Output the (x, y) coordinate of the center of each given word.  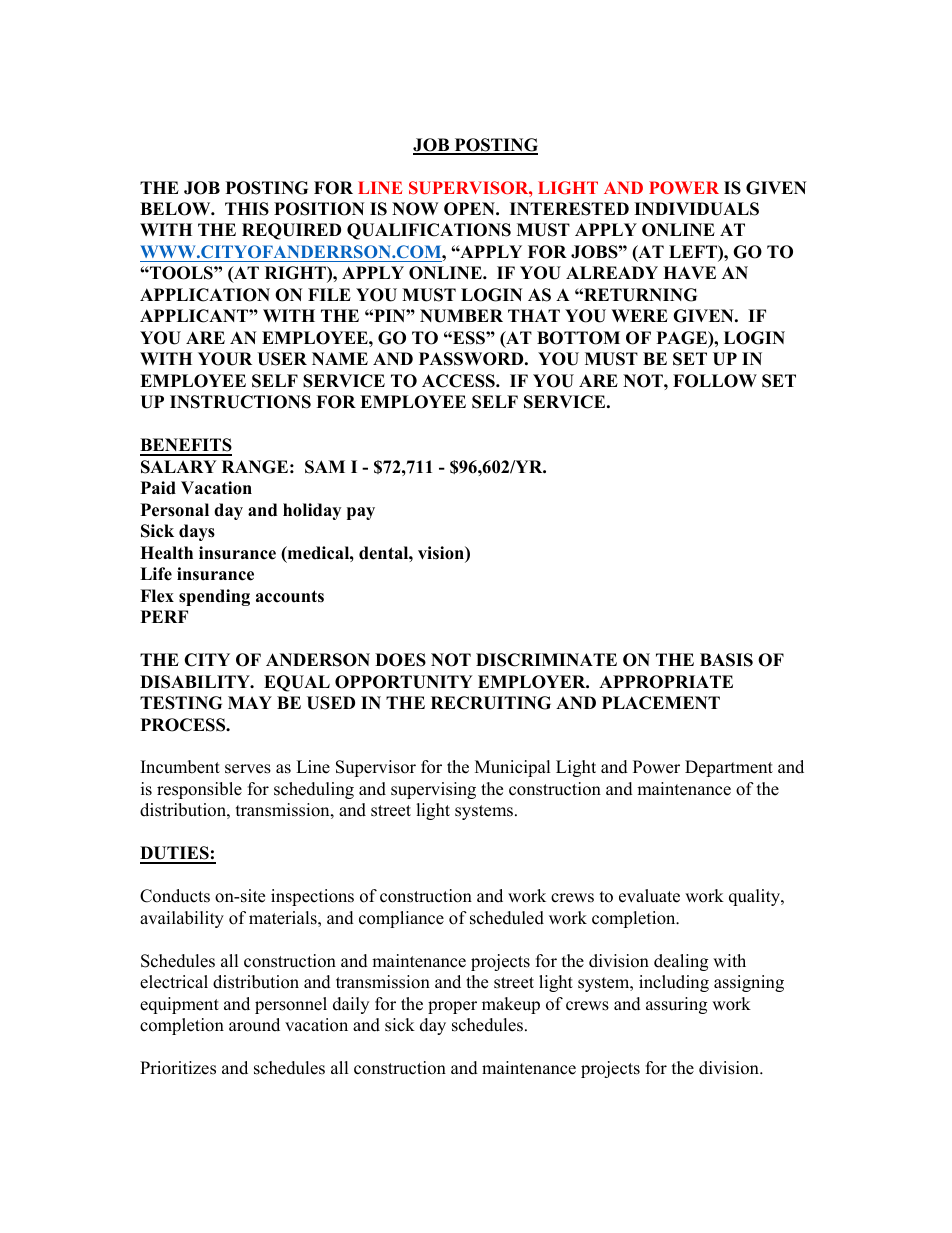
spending (214, 597)
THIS (247, 209)
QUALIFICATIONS (429, 231)
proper (452, 1007)
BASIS (726, 660)
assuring (676, 1005)
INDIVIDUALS (696, 209)
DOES (400, 660)
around (254, 1025)
